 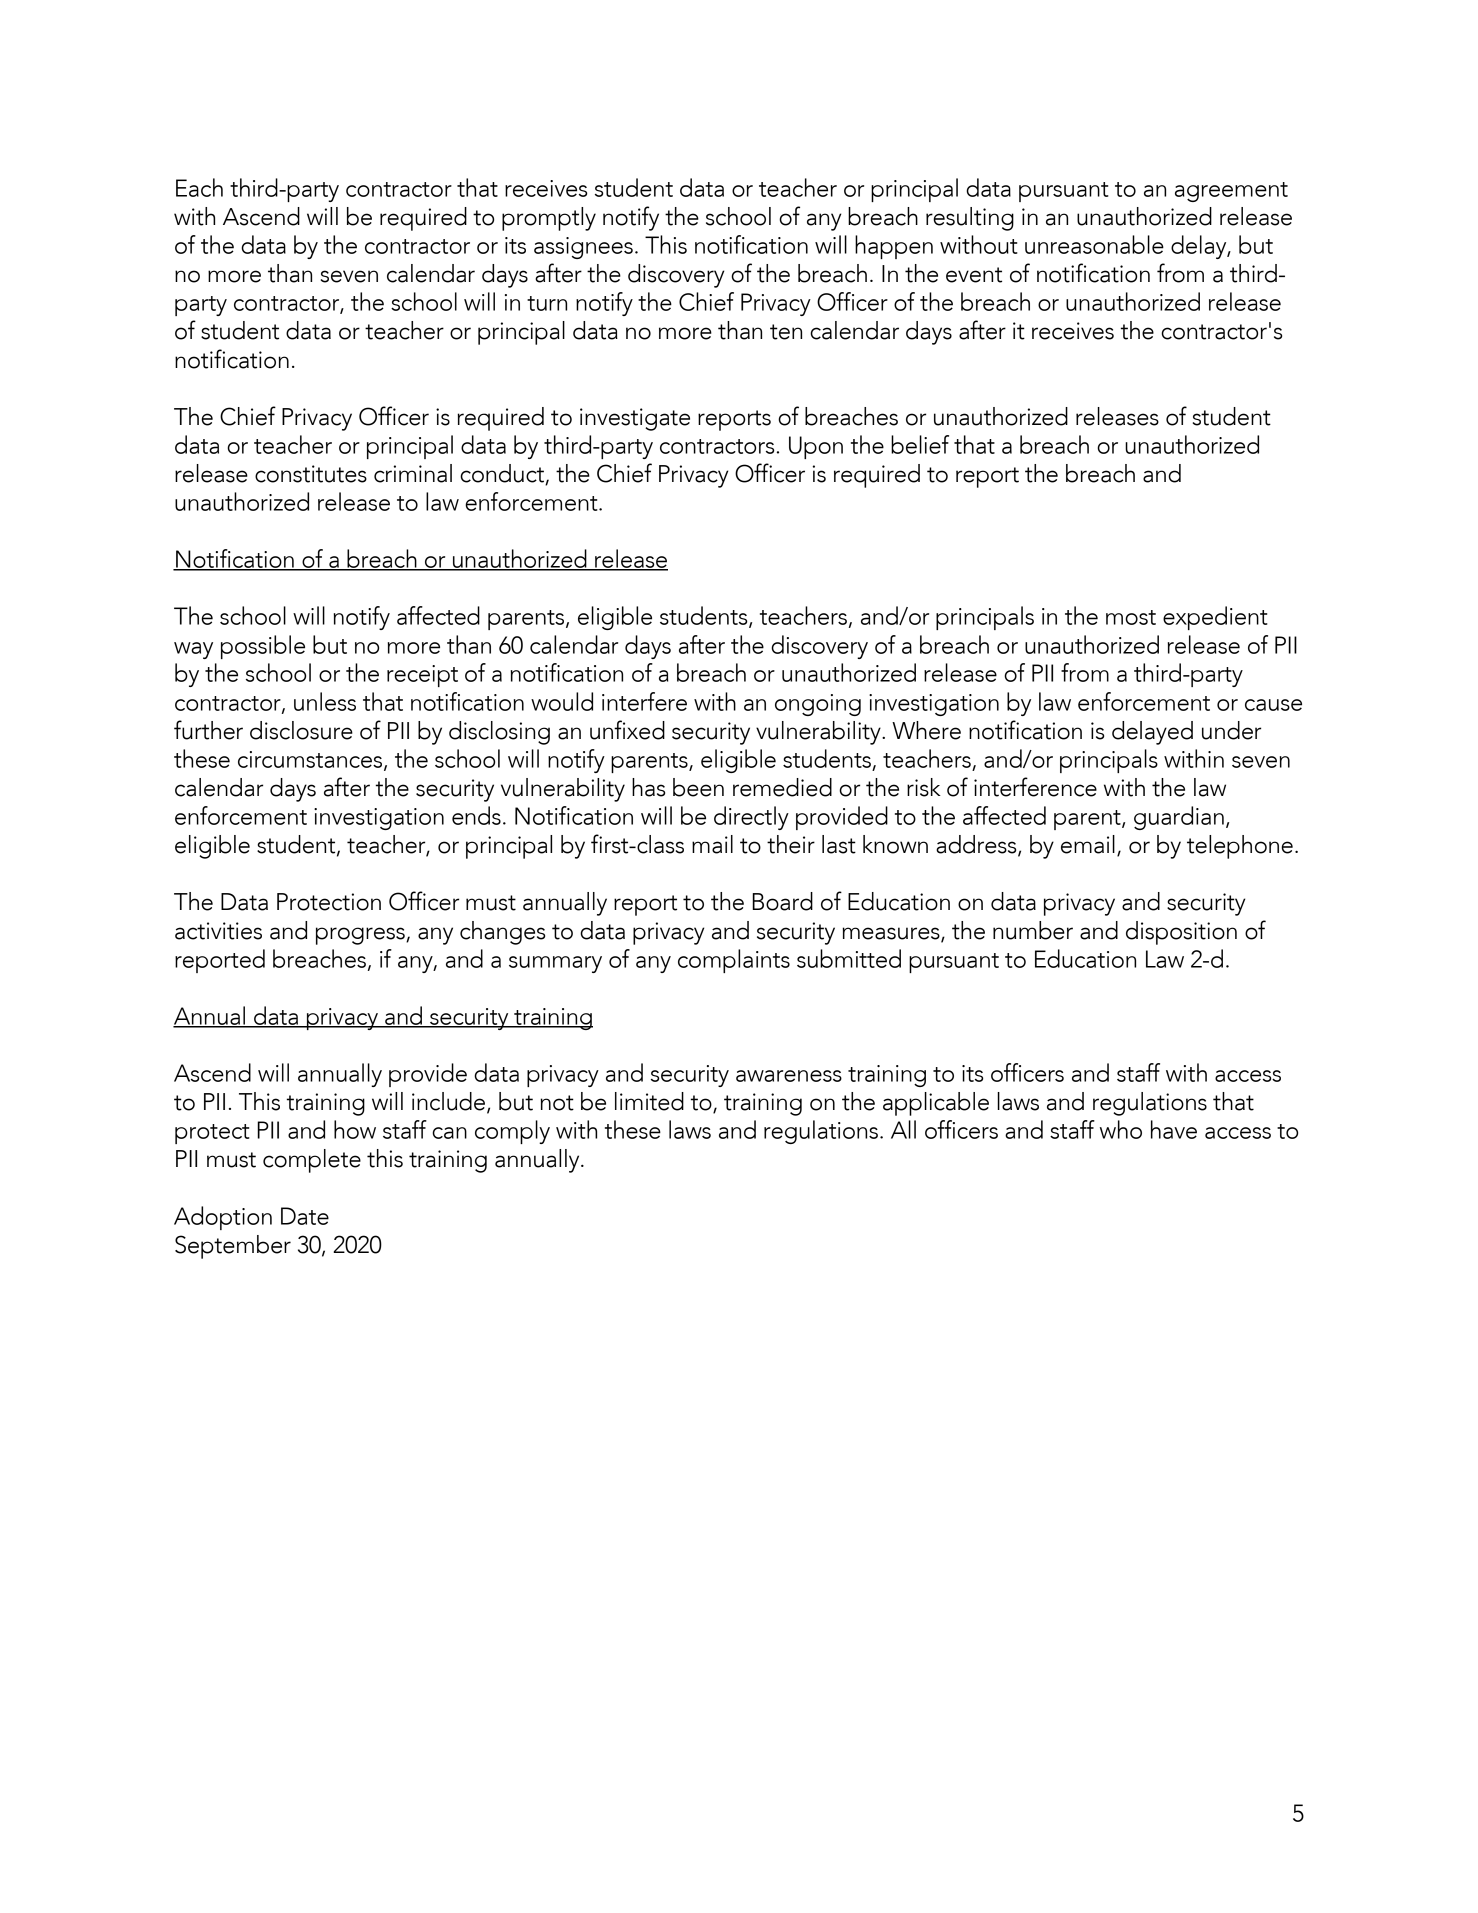 I want to click on unreasonable, so click(x=1094, y=244).
